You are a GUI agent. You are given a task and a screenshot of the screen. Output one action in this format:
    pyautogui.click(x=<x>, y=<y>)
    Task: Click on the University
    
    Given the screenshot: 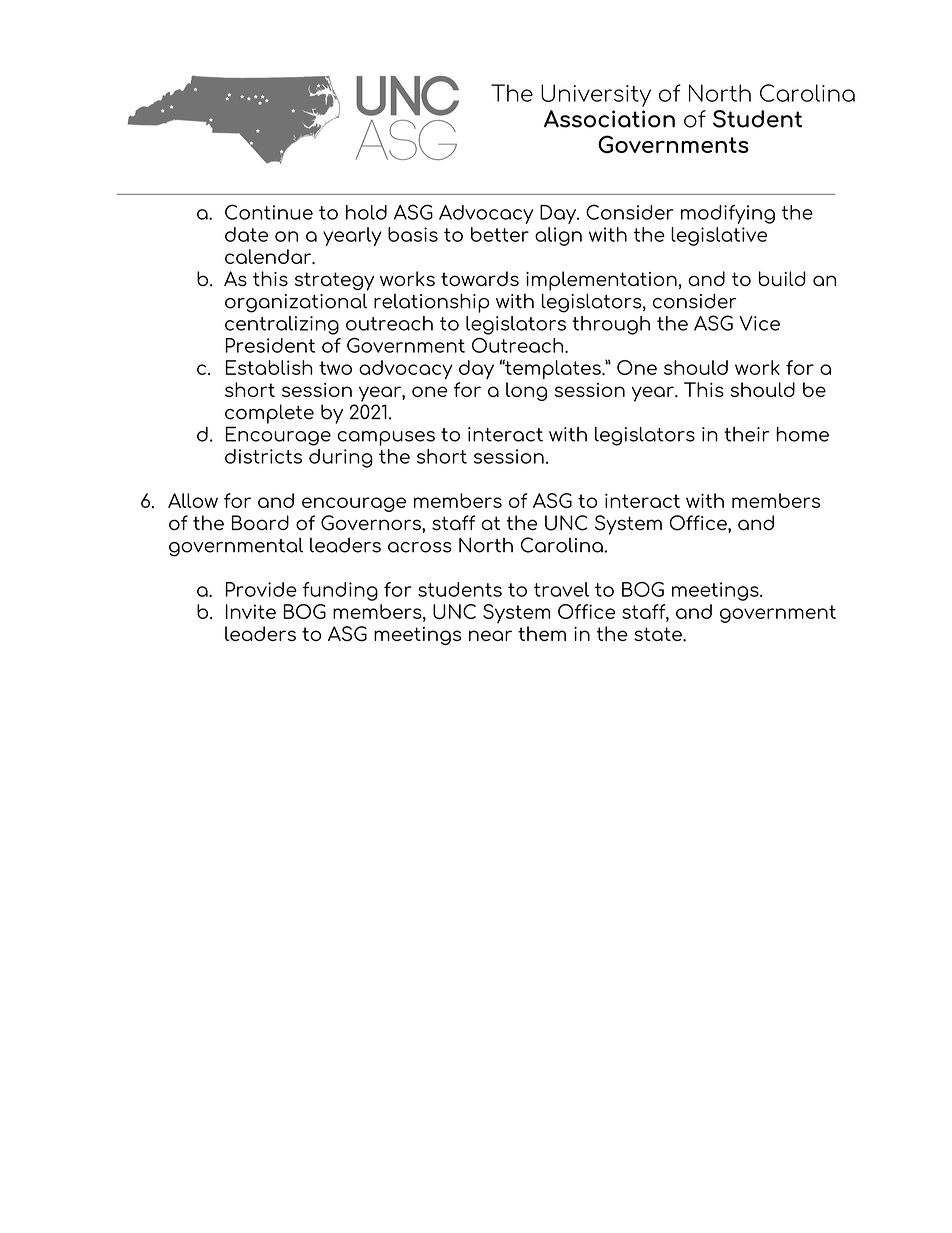 What is the action you would take?
    pyautogui.click(x=596, y=95)
